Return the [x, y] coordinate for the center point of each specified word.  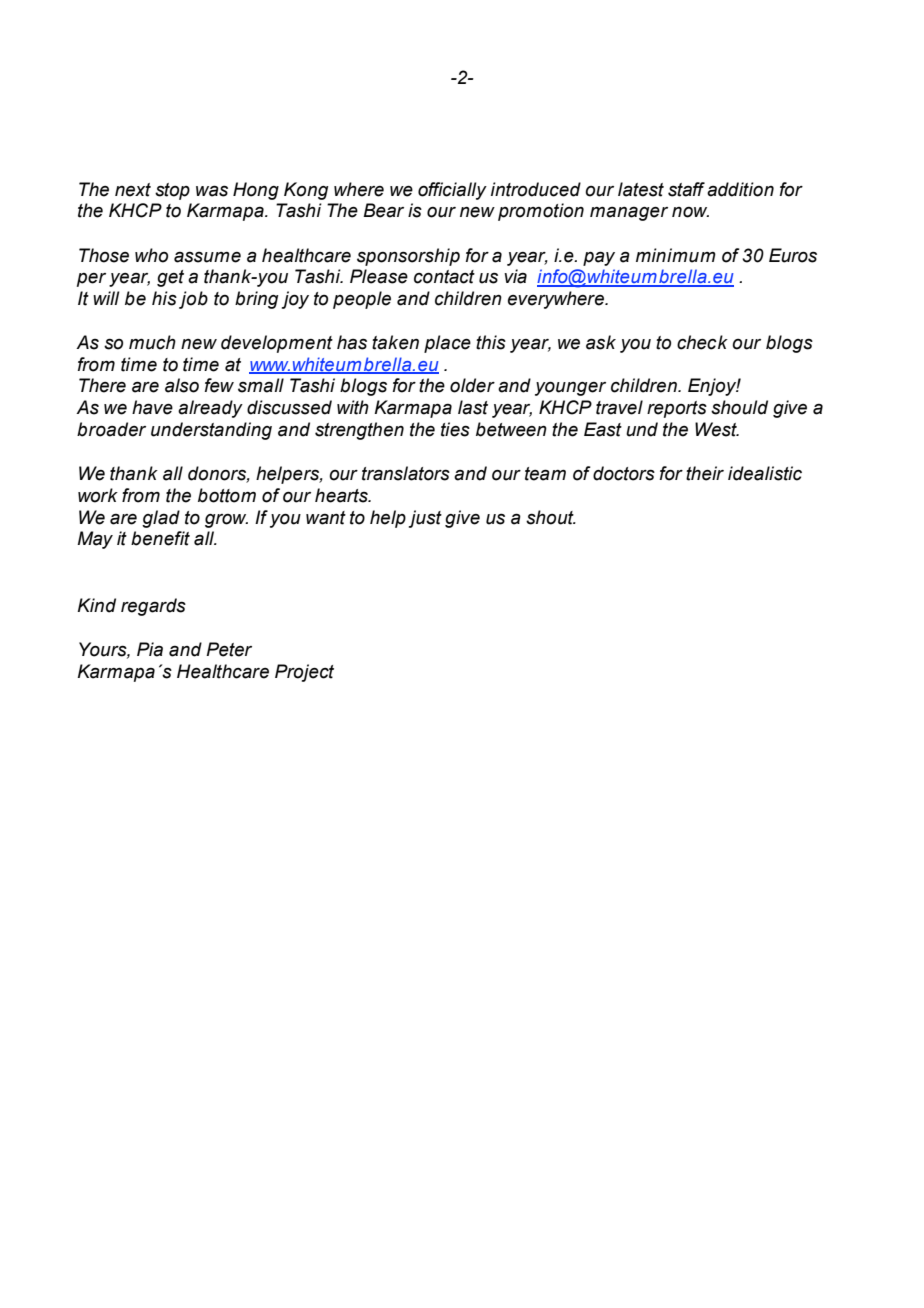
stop [172, 191]
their [705, 473]
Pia [150, 649]
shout [551, 517]
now [690, 212]
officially [452, 191]
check [702, 342]
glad [161, 519]
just [425, 519]
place [447, 344]
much [152, 342]
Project [304, 673]
